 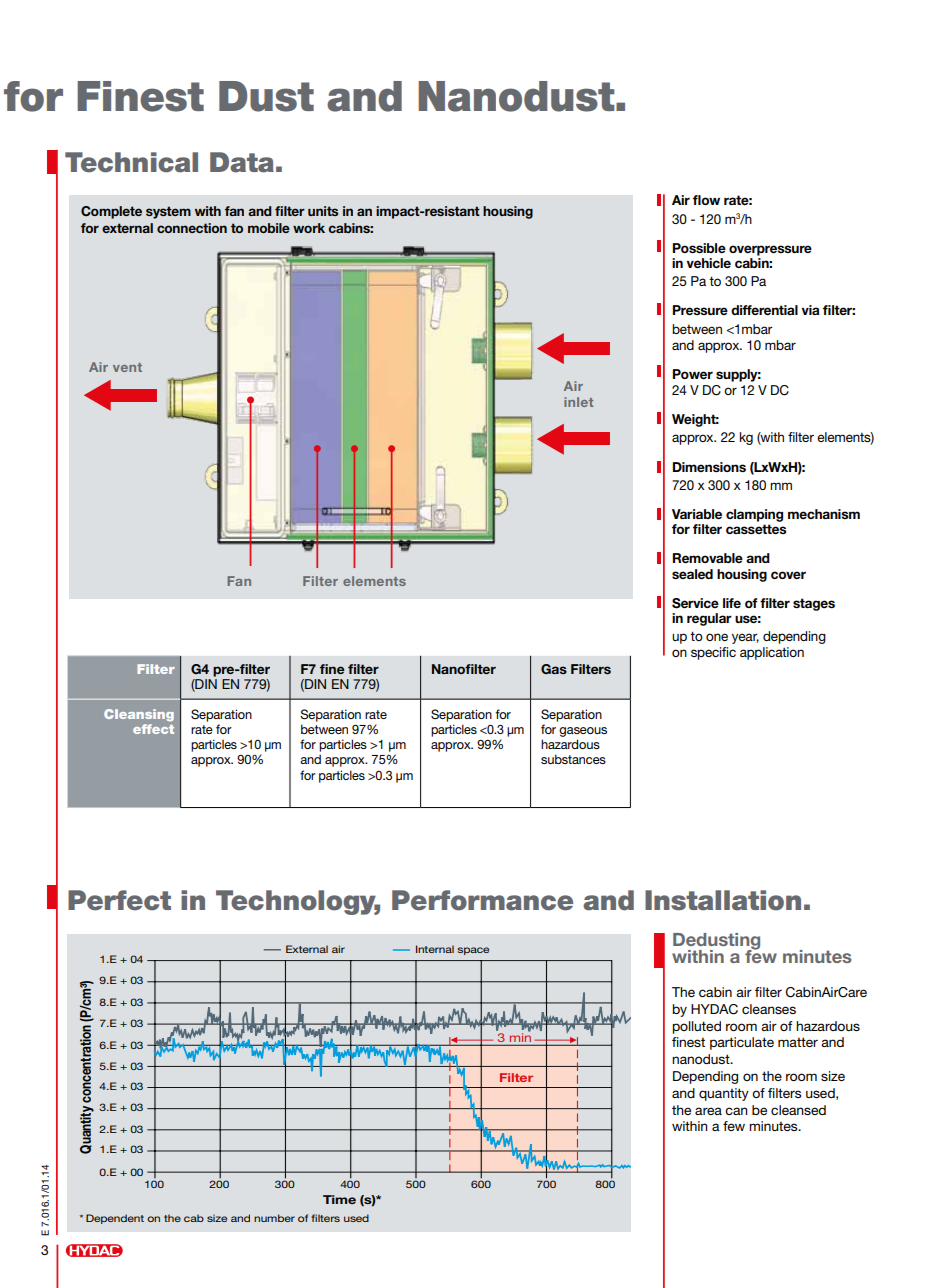 I want to click on flow, so click(x=706, y=200).
